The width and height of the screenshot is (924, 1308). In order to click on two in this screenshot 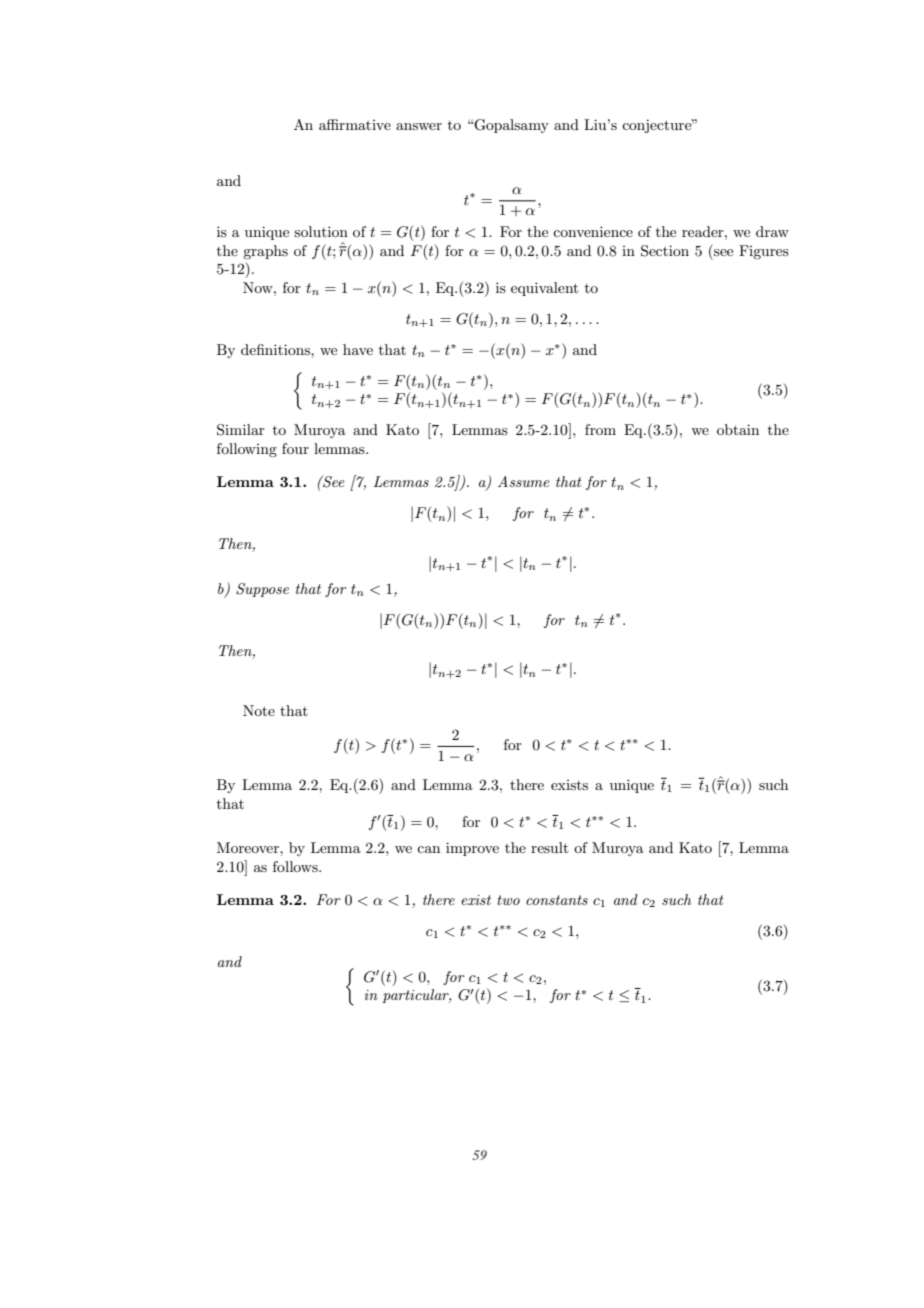, I will do `click(508, 900)`.
